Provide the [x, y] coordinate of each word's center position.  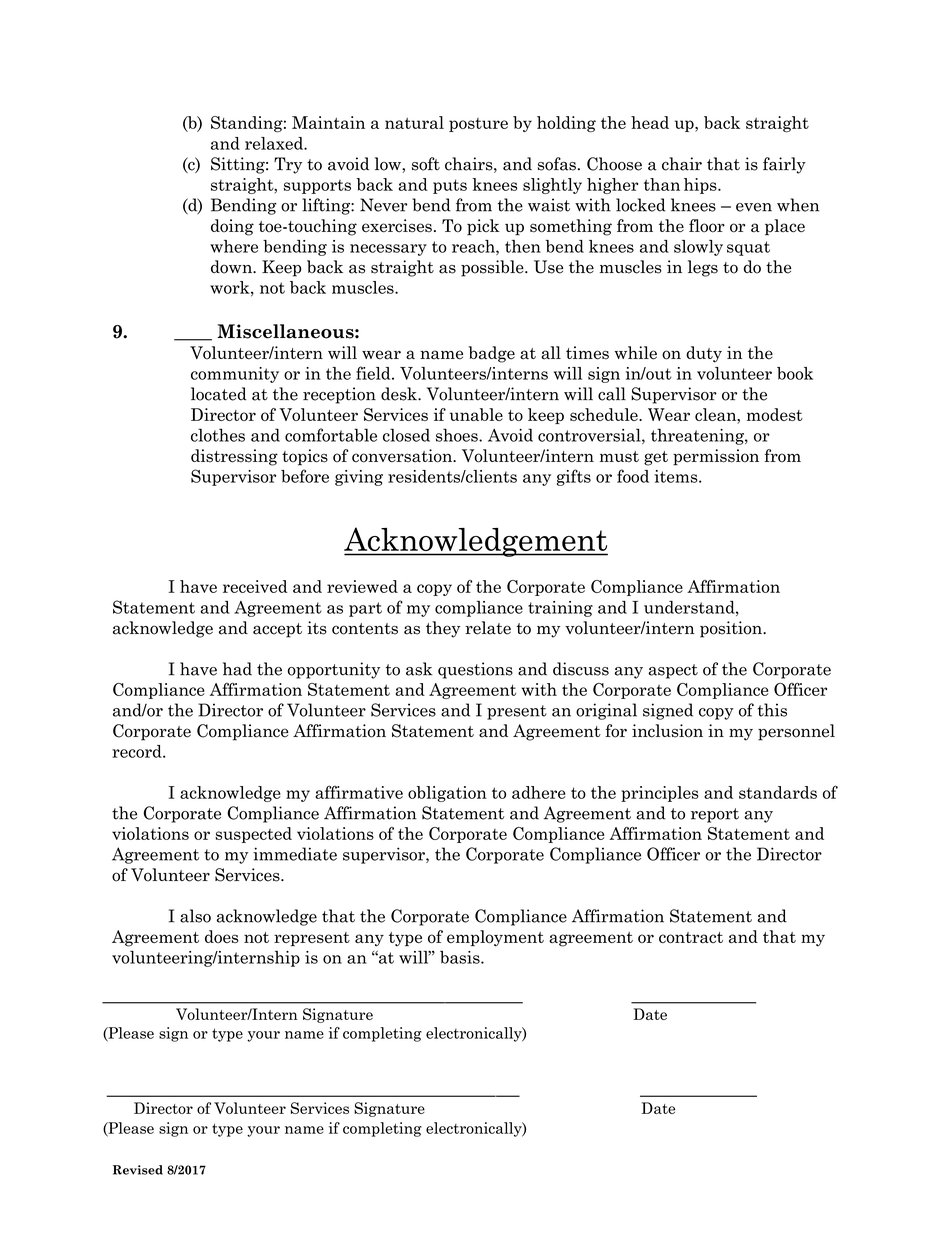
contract [691, 937]
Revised [138, 1170]
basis [461, 957]
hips [701, 186]
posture [478, 125]
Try [288, 165]
